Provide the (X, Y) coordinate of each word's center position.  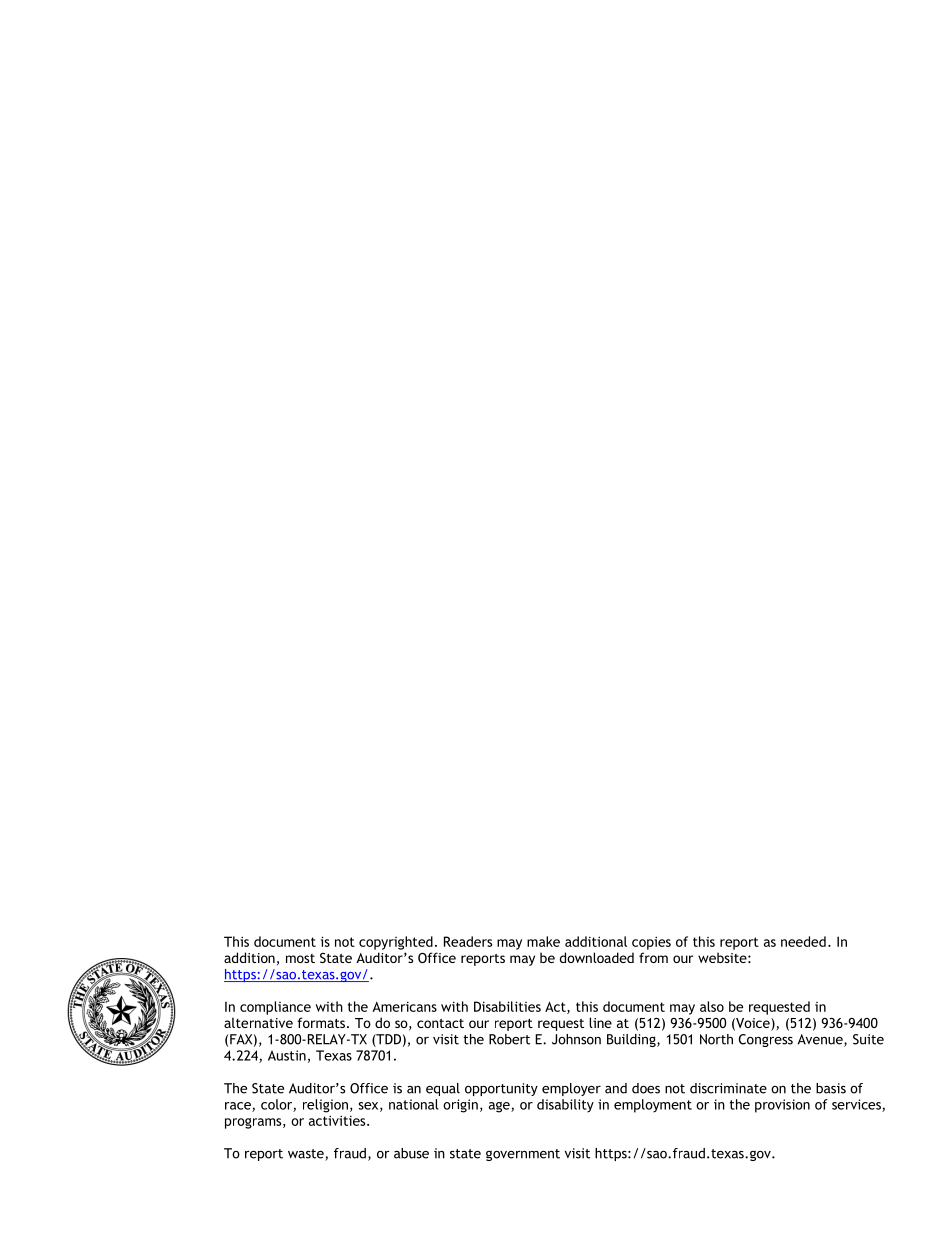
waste (307, 1155)
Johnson (576, 1039)
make (543, 941)
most (300, 958)
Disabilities (507, 1006)
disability (565, 1106)
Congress (766, 1040)
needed (803, 941)
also (712, 1006)
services (857, 1105)
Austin (287, 1055)
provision (782, 1106)
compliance (275, 1008)
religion (325, 1106)
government (523, 1155)
